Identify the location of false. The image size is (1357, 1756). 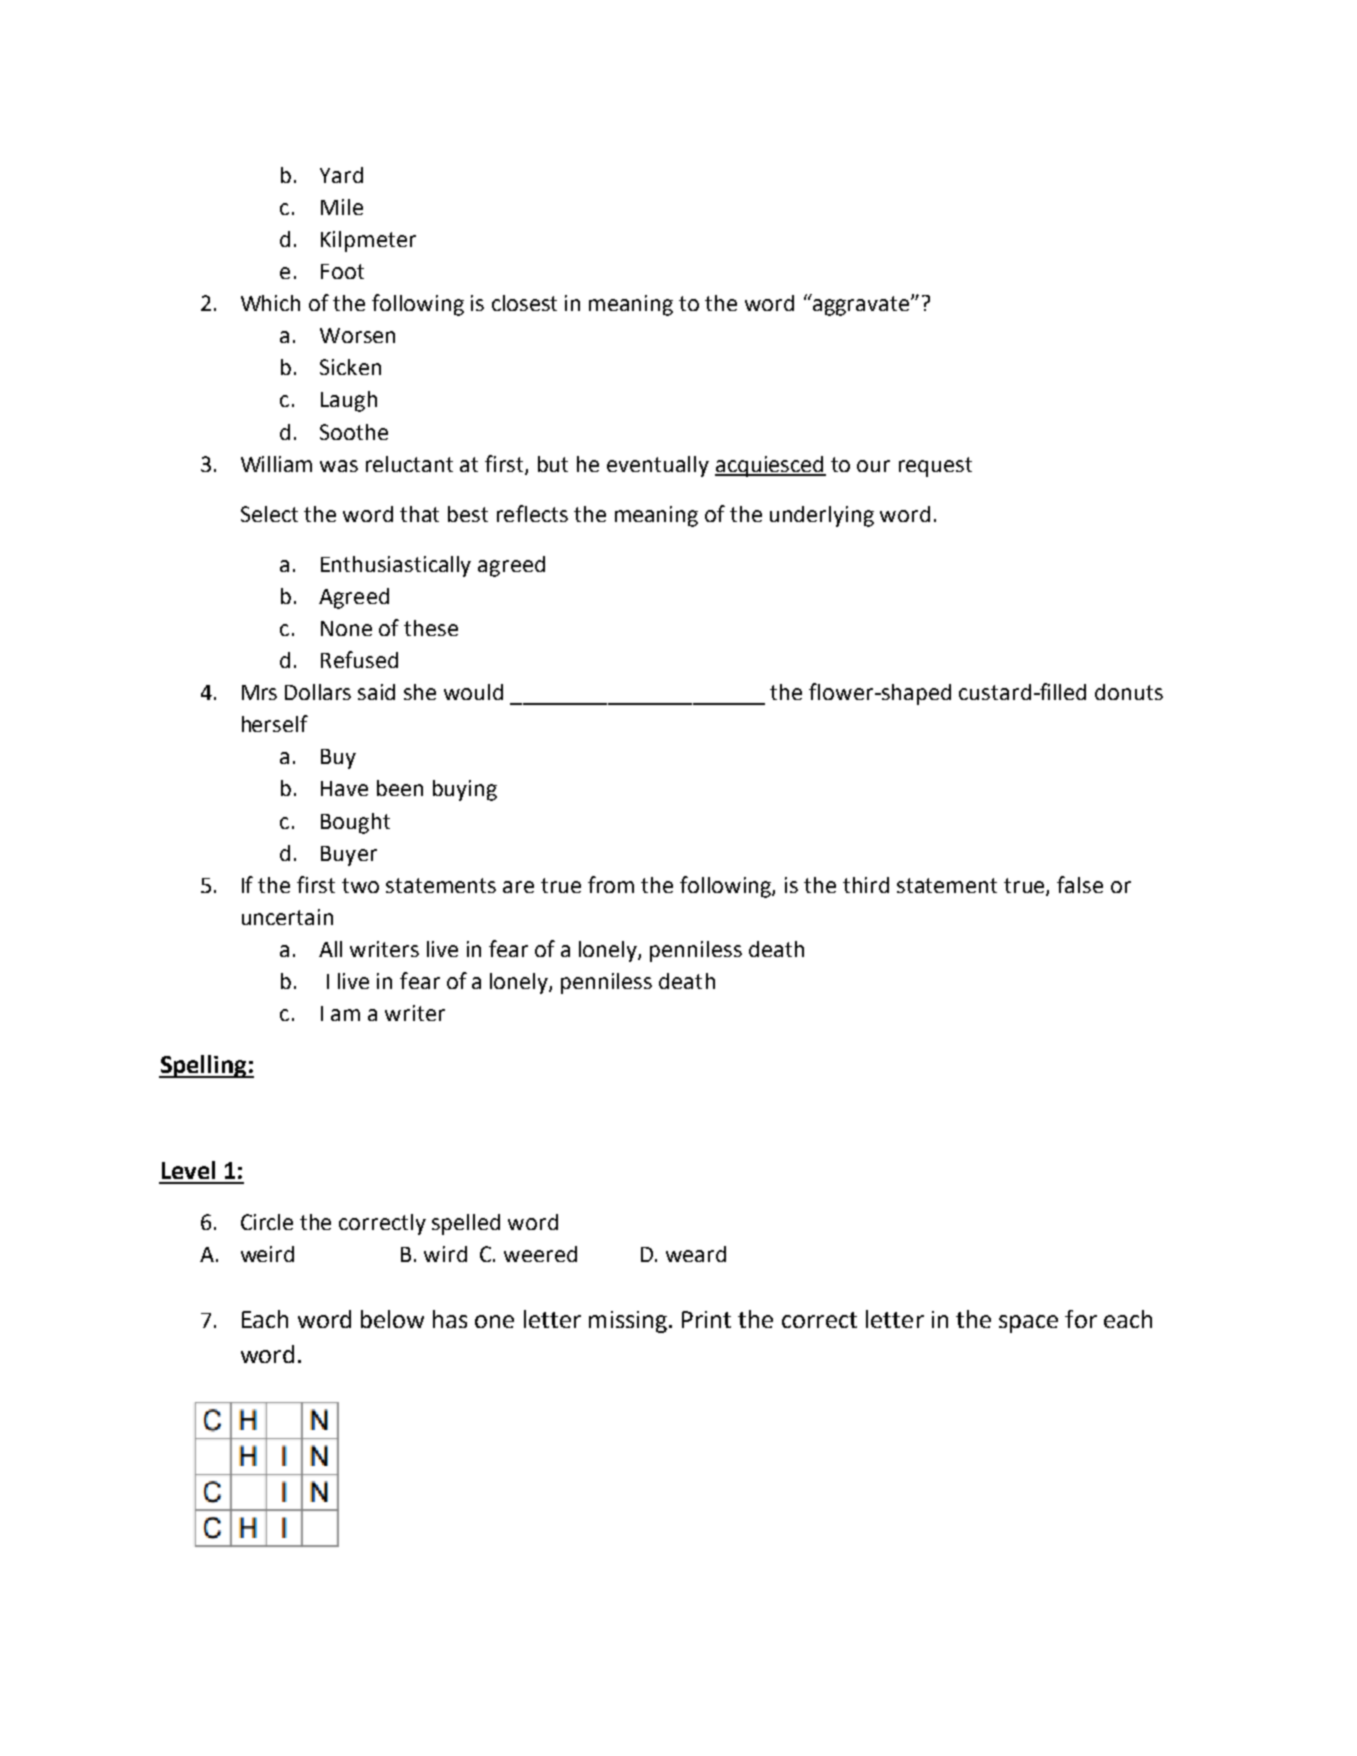
(1080, 884).
